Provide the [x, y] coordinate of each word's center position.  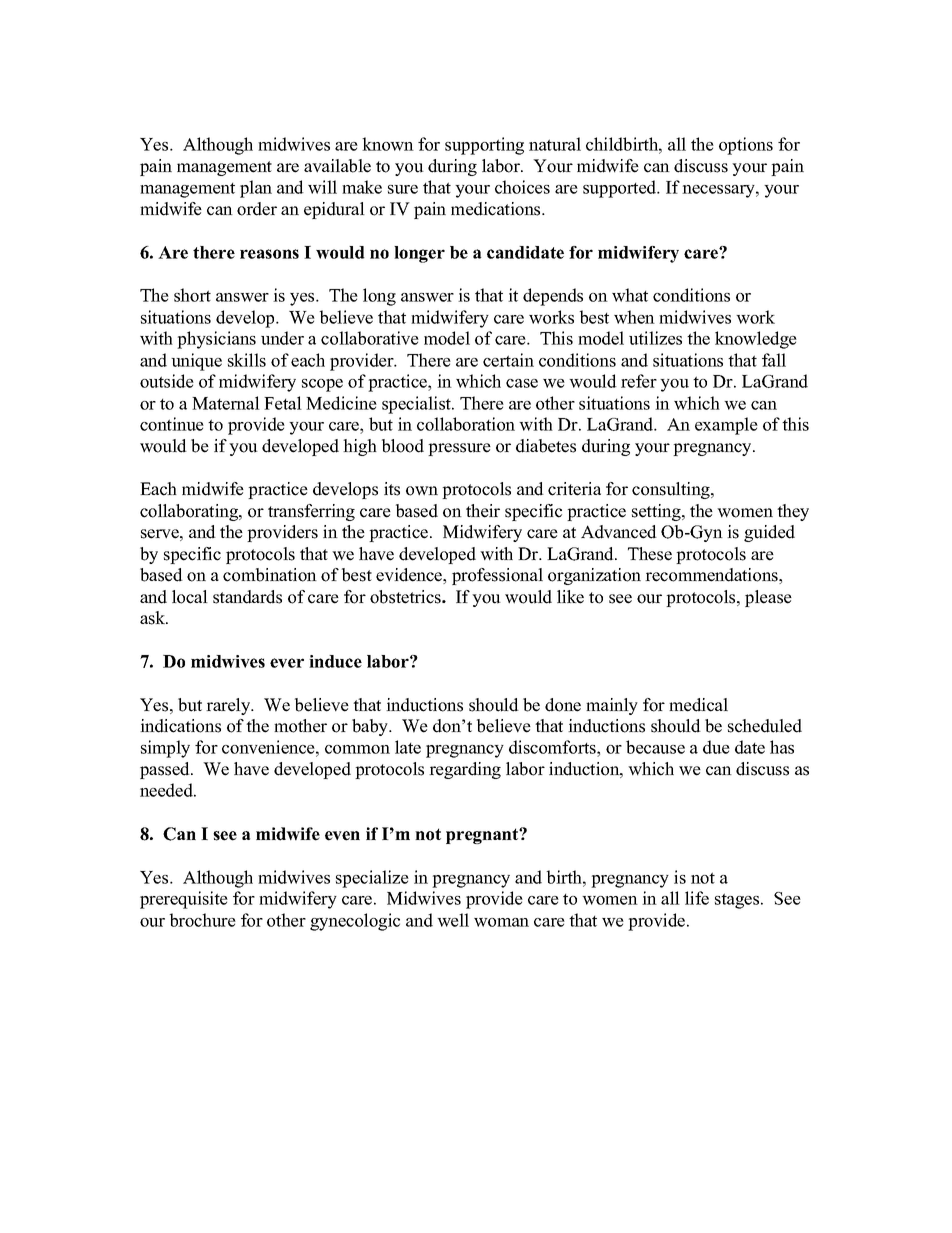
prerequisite [184, 900]
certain [508, 360]
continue [172, 424]
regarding [465, 770]
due [716, 747]
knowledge [756, 340]
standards [247, 597]
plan [256, 189]
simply [165, 749]
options [746, 146]
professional [497, 576]
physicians [216, 340]
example [726, 426]
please [768, 598]
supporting [484, 146]
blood [403, 446]
